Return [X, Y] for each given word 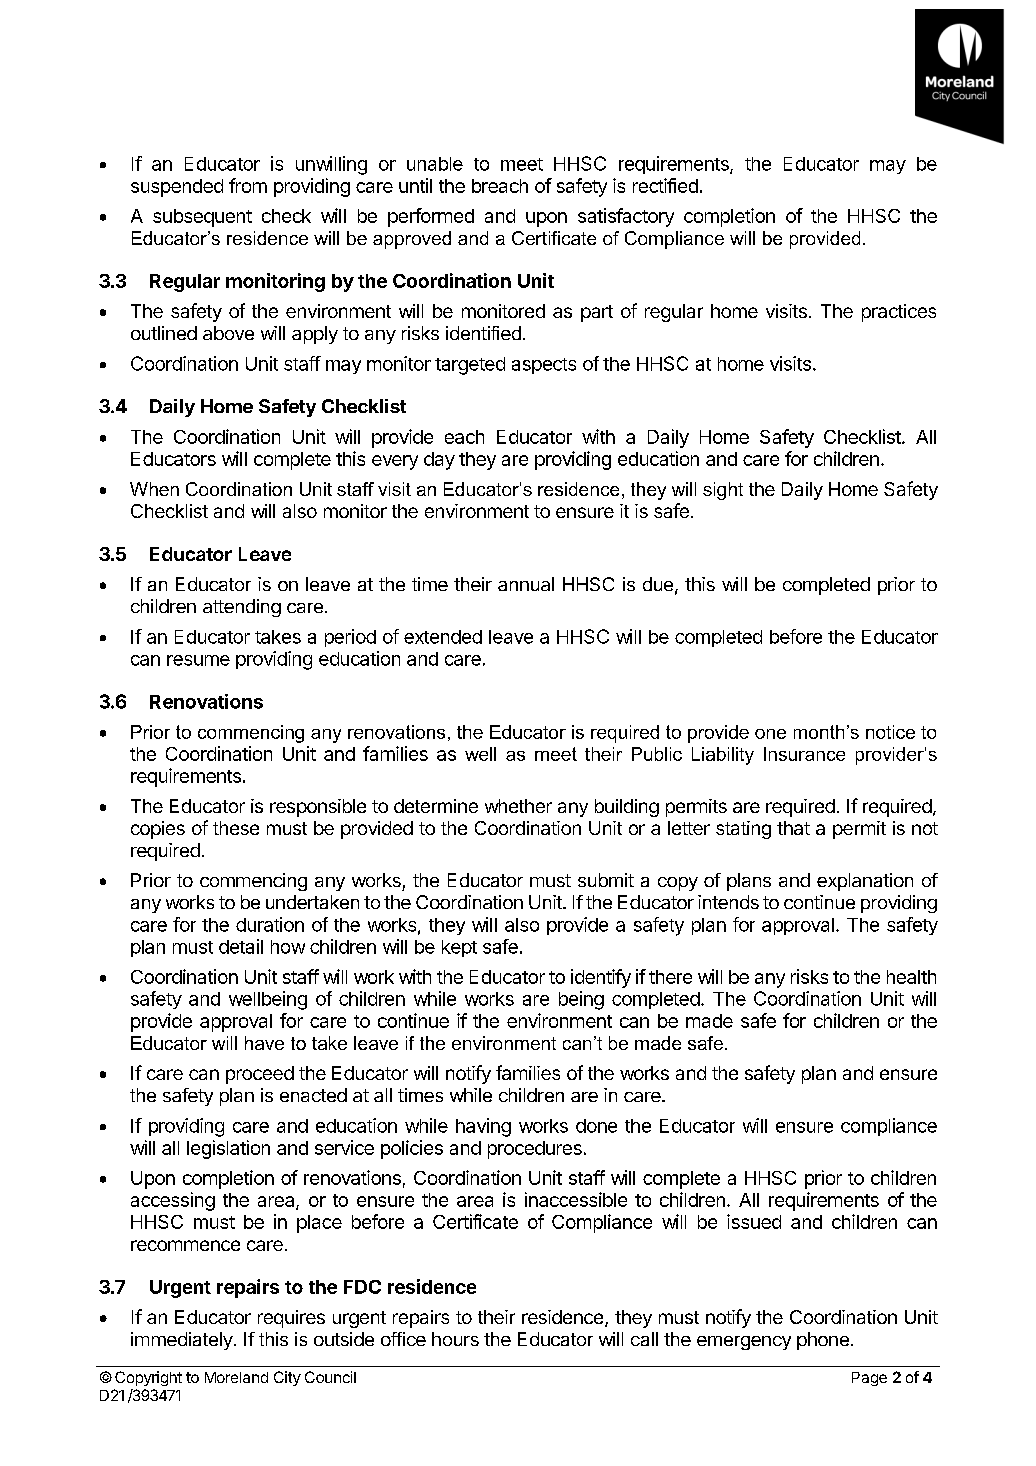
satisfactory [626, 217]
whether [518, 806]
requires [291, 1319]
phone [823, 1341]
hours [455, 1339]
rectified [665, 185]
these [236, 828]
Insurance [804, 754]
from [248, 185]
